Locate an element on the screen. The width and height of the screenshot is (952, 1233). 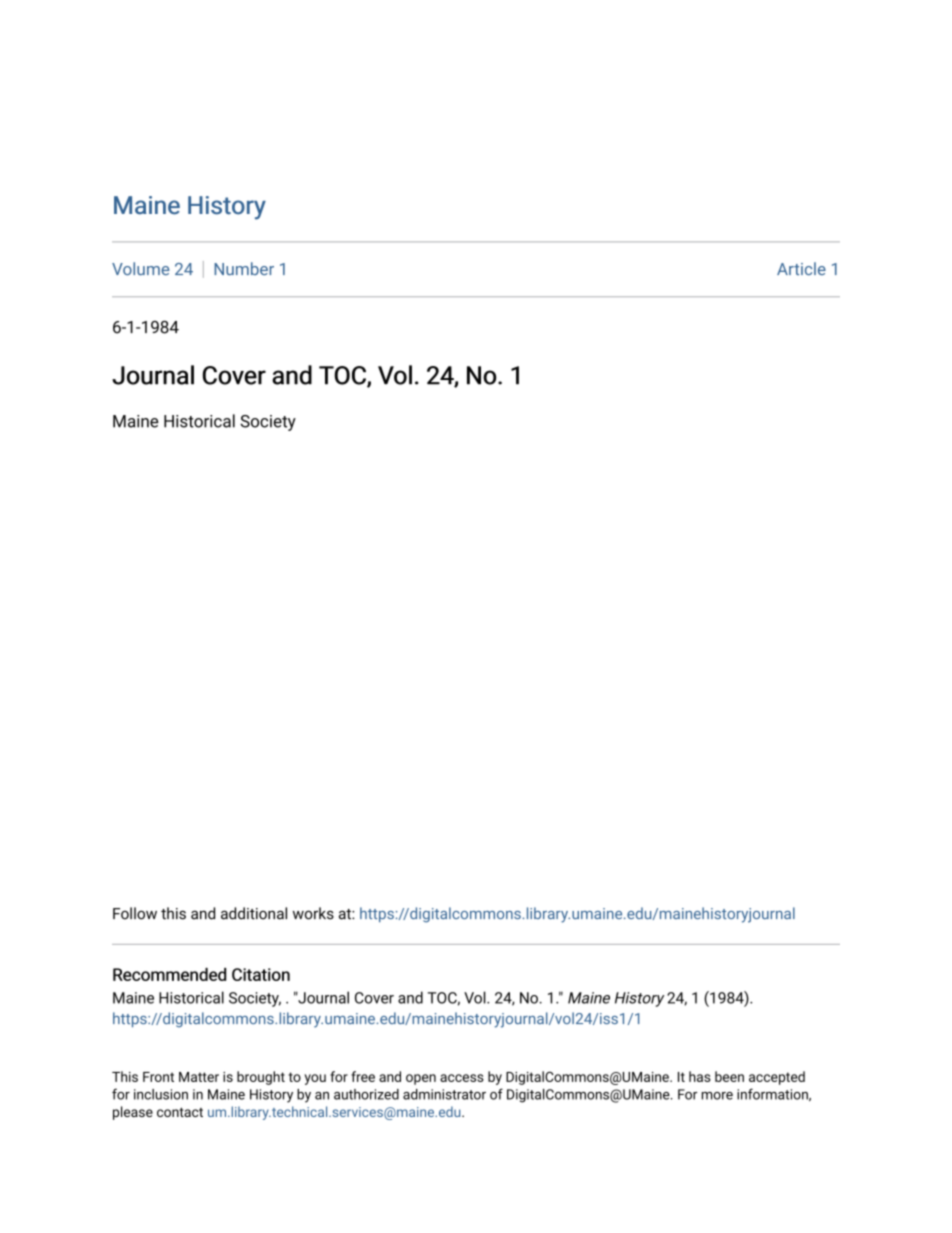
Volume is located at coordinates (141, 268).
